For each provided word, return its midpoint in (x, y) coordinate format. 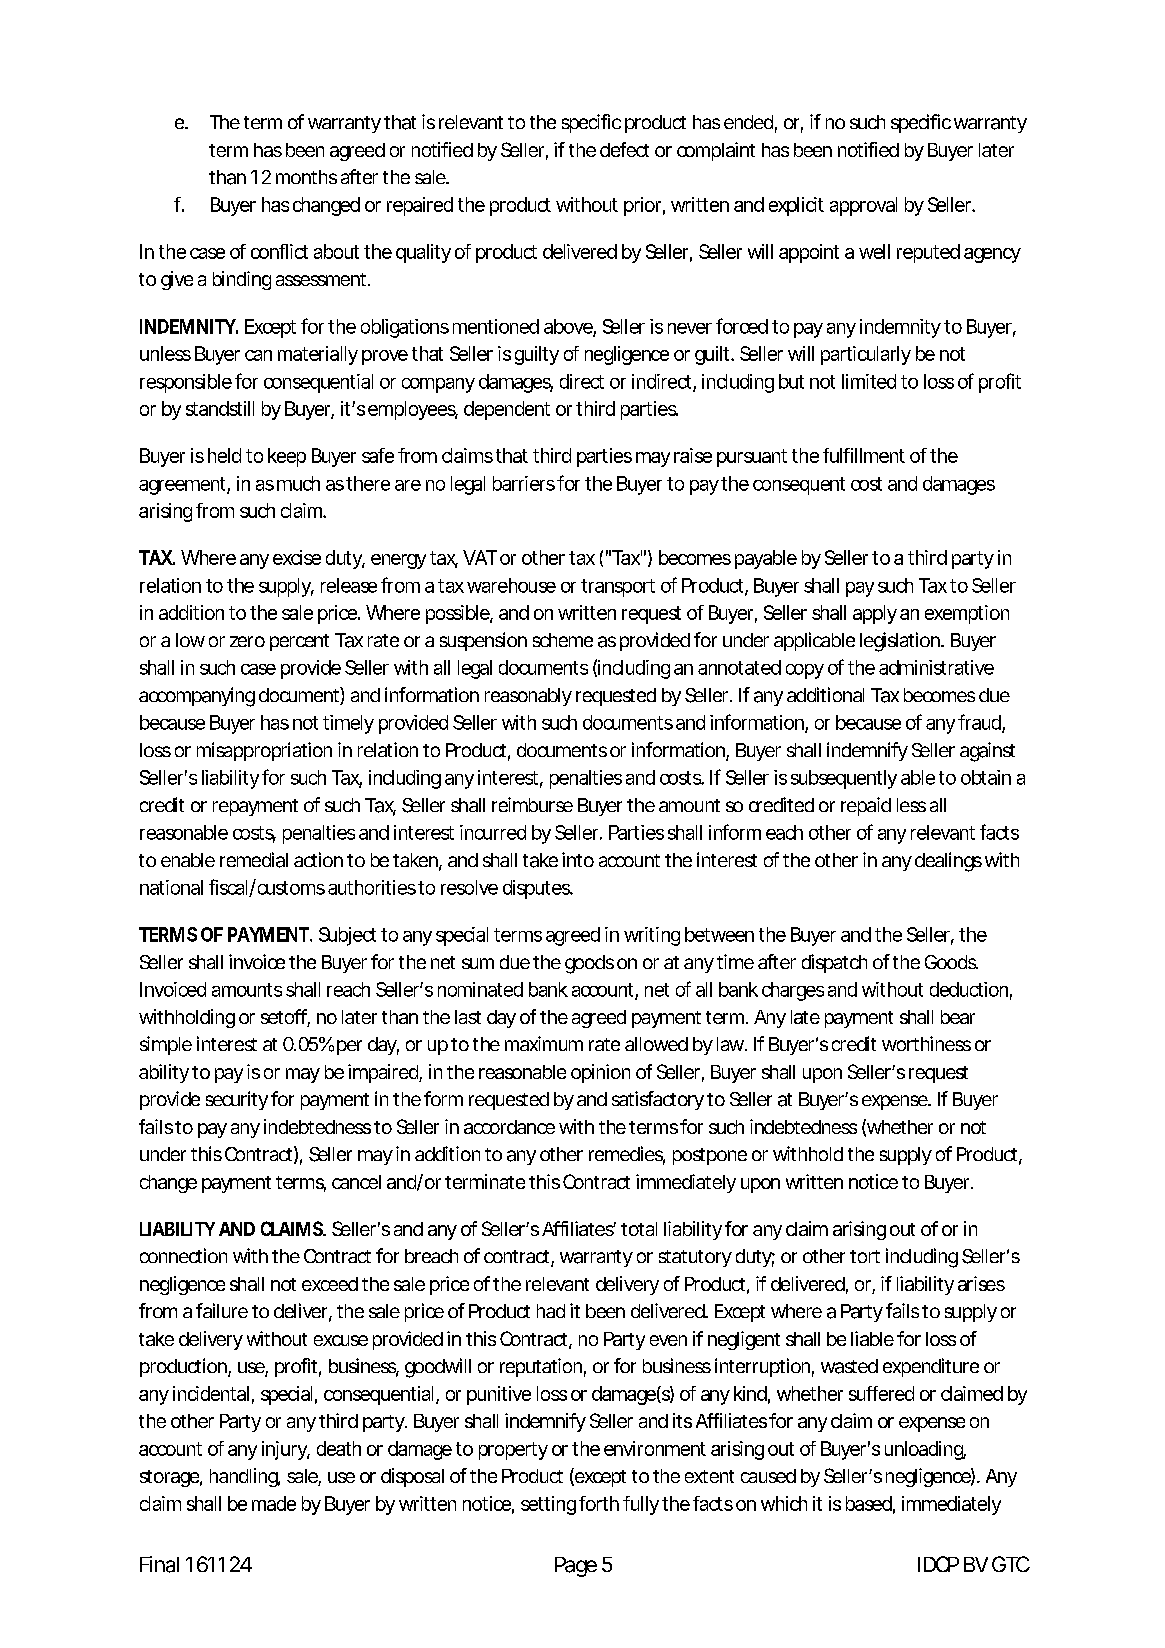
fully (641, 1505)
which (784, 1503)
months (306, 177)
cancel (356, 1182)
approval (863, 206)
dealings (948, 862)
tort (865, 1256)
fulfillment (864, 455)
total (639, 1229)
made (274, 1503)
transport (618, 588)
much (298, 483)
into (578, 859)
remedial (254, 860)
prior (642, 206)
